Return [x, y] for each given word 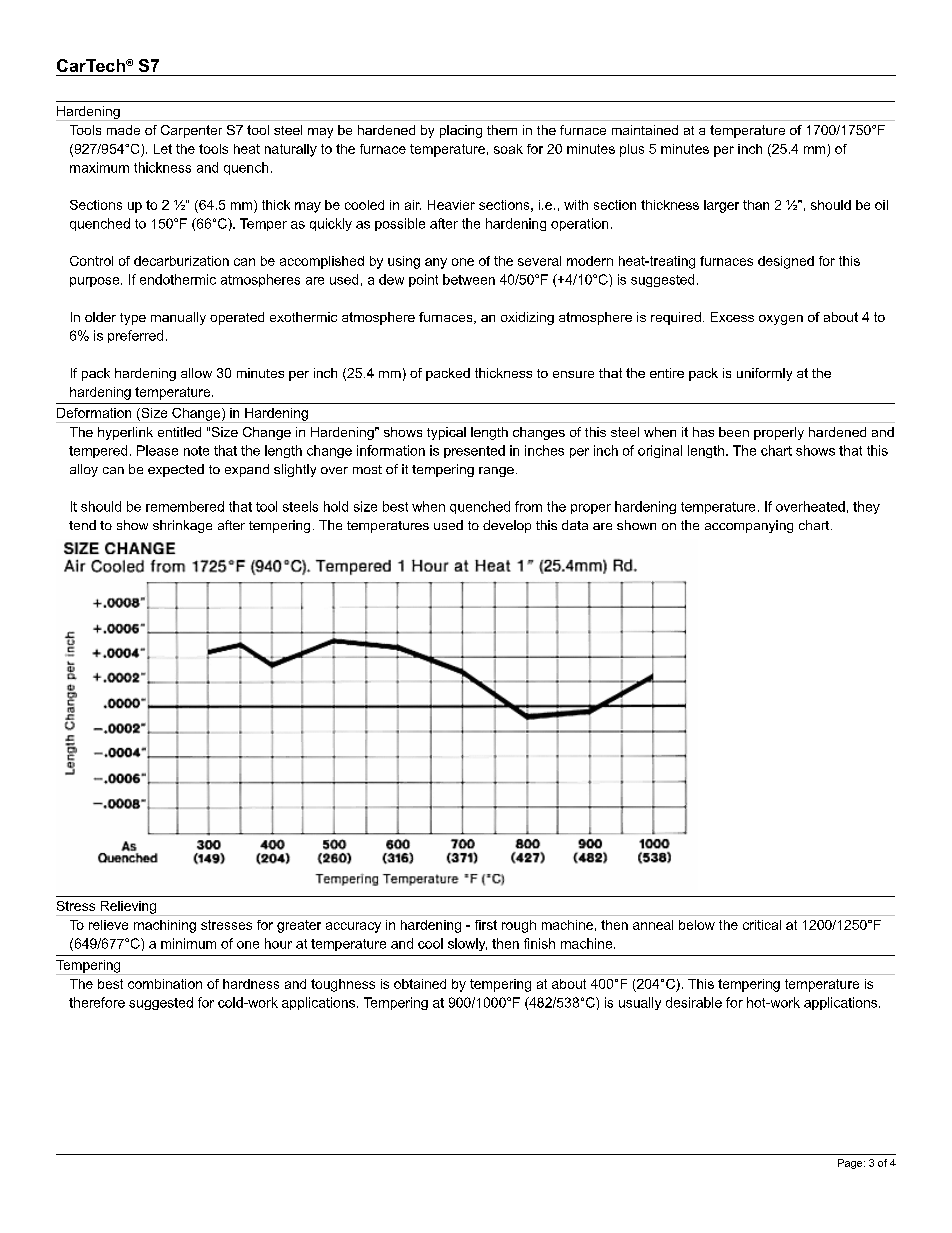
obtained [420, 984]
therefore [97, 1002]
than [756, 205]
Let [163, 149]
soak [508, 149]
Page [851, 1164]
